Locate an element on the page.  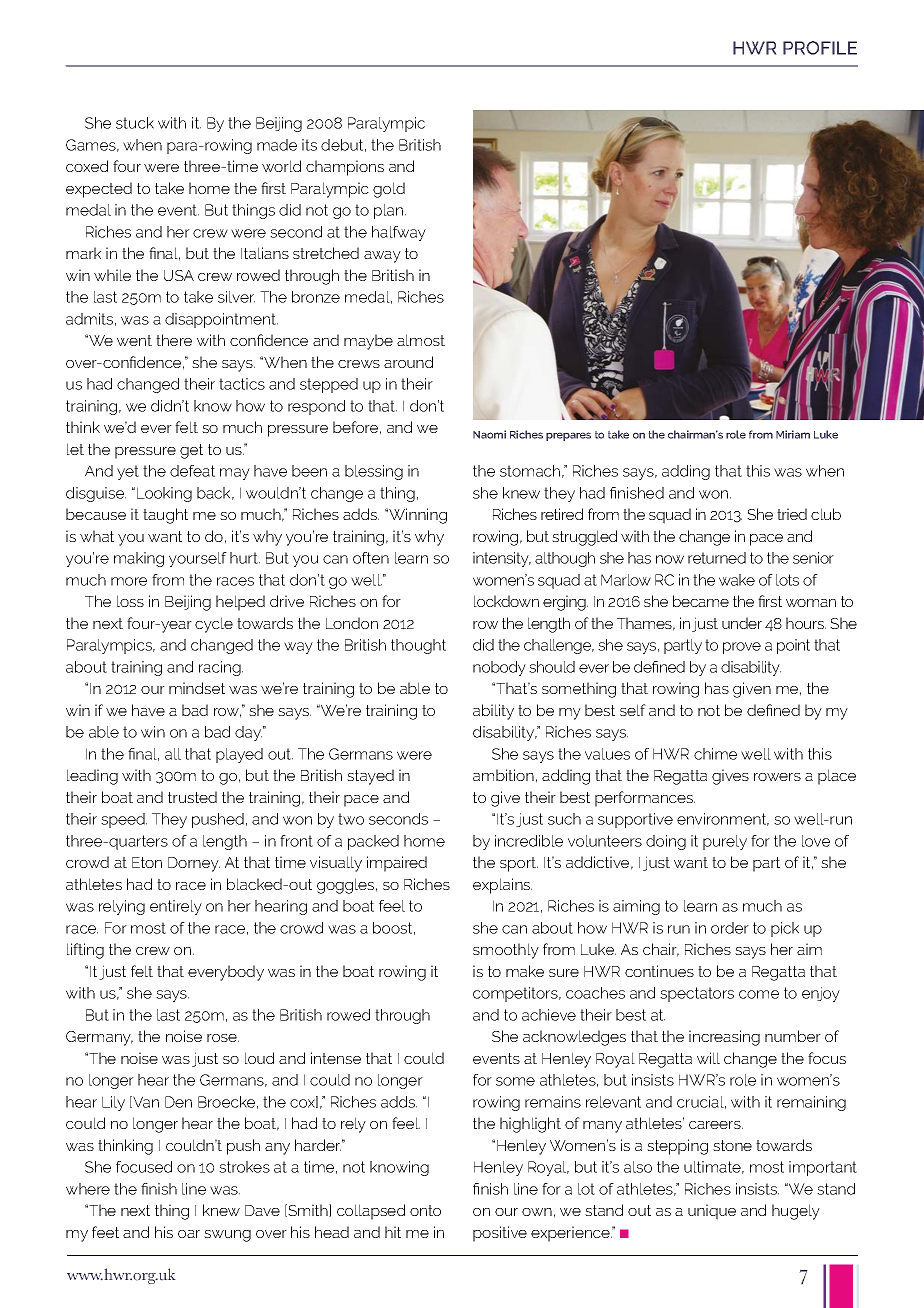
PROFILE is located at coordinates (820, 48).
